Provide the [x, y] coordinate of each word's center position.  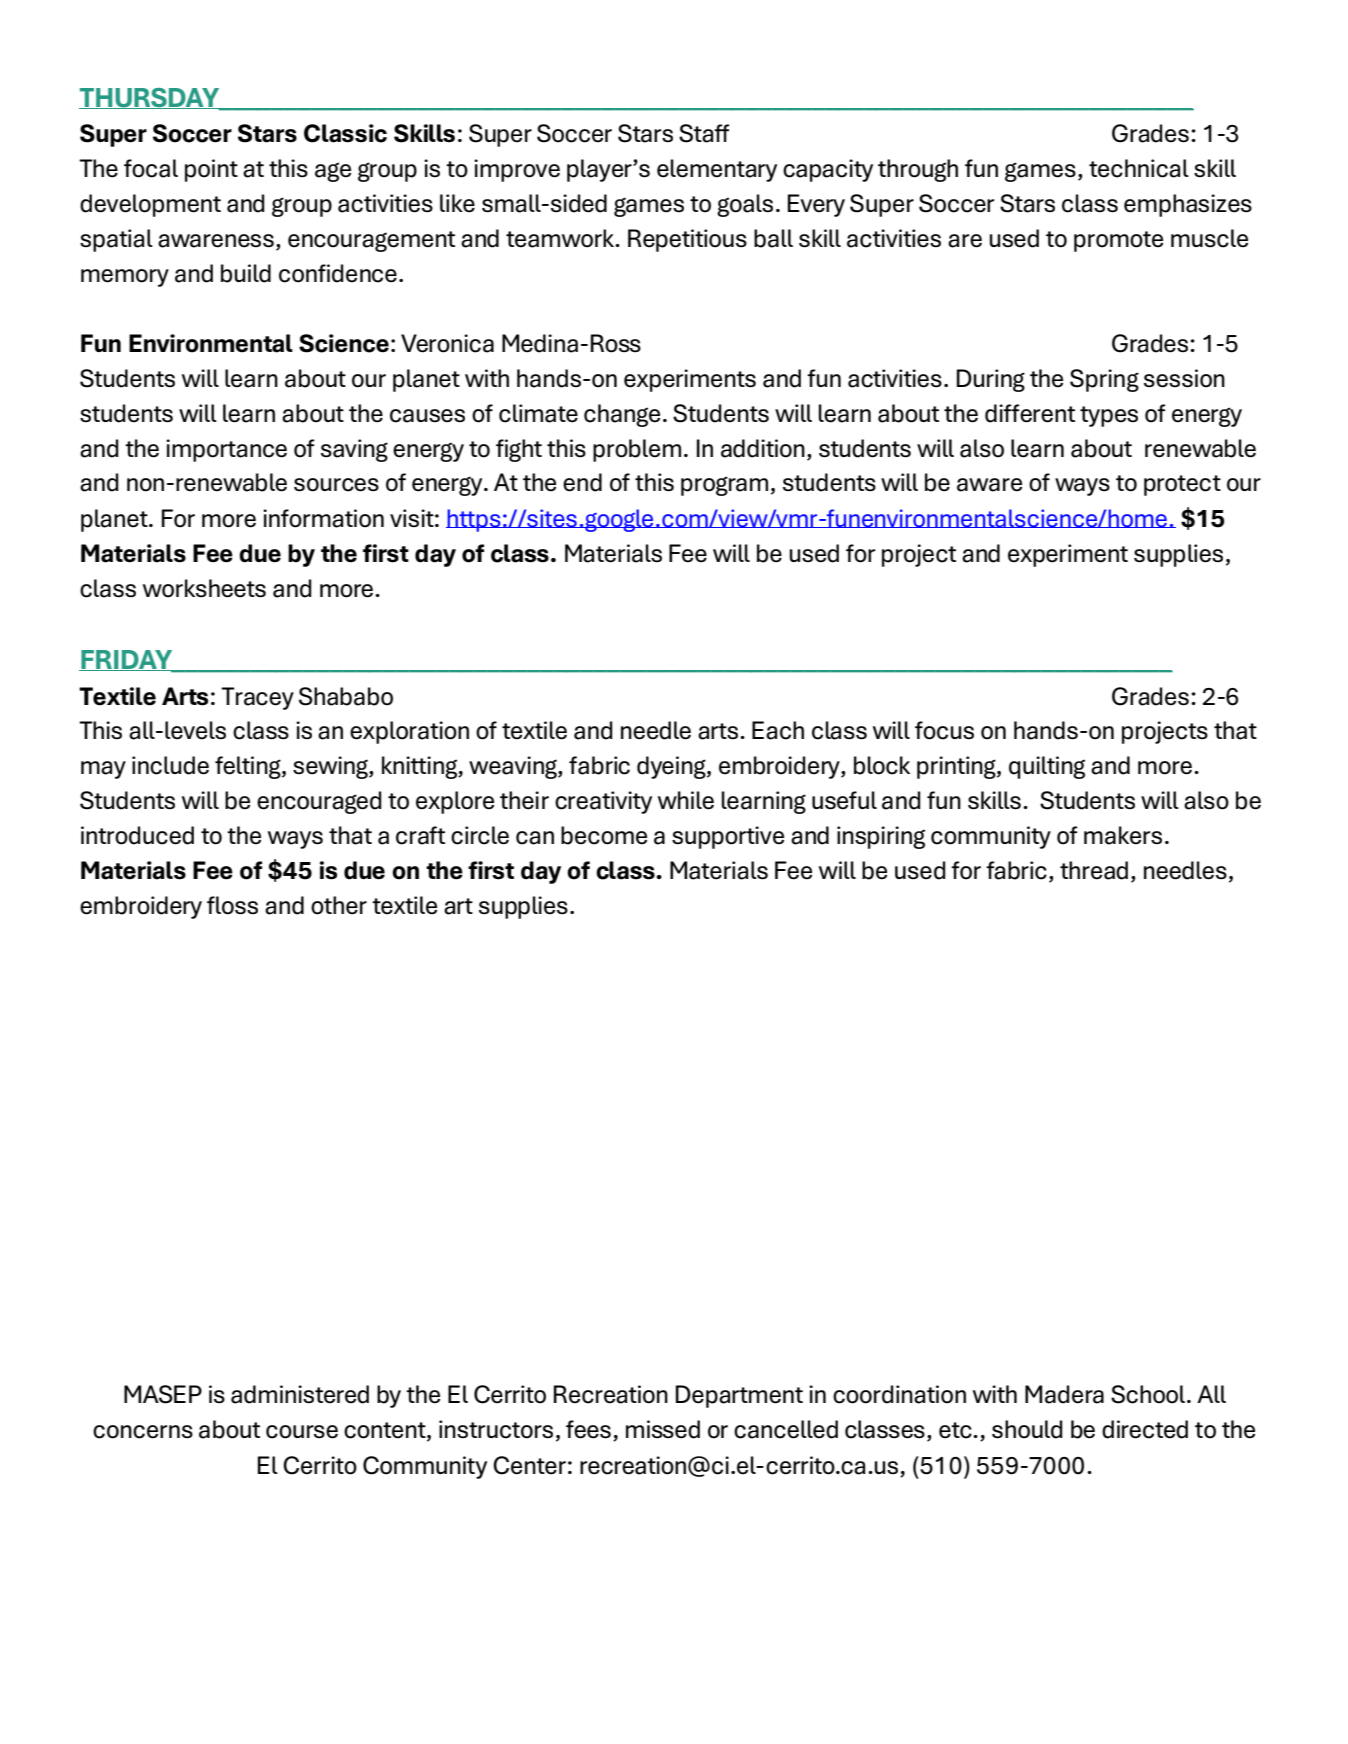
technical [1139, 168]
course [302, 1432]
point [211, 170]
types [1109, 416]
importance [226, 450]
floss [232, 905]
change [622, 415]
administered [300, 1394]
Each [778, 730]
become [604, 835]
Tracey [257, 698]
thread [1094, 870]
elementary [717, 170]
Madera [1064, 1394]
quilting [1047, 767]
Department [739, 1396]
